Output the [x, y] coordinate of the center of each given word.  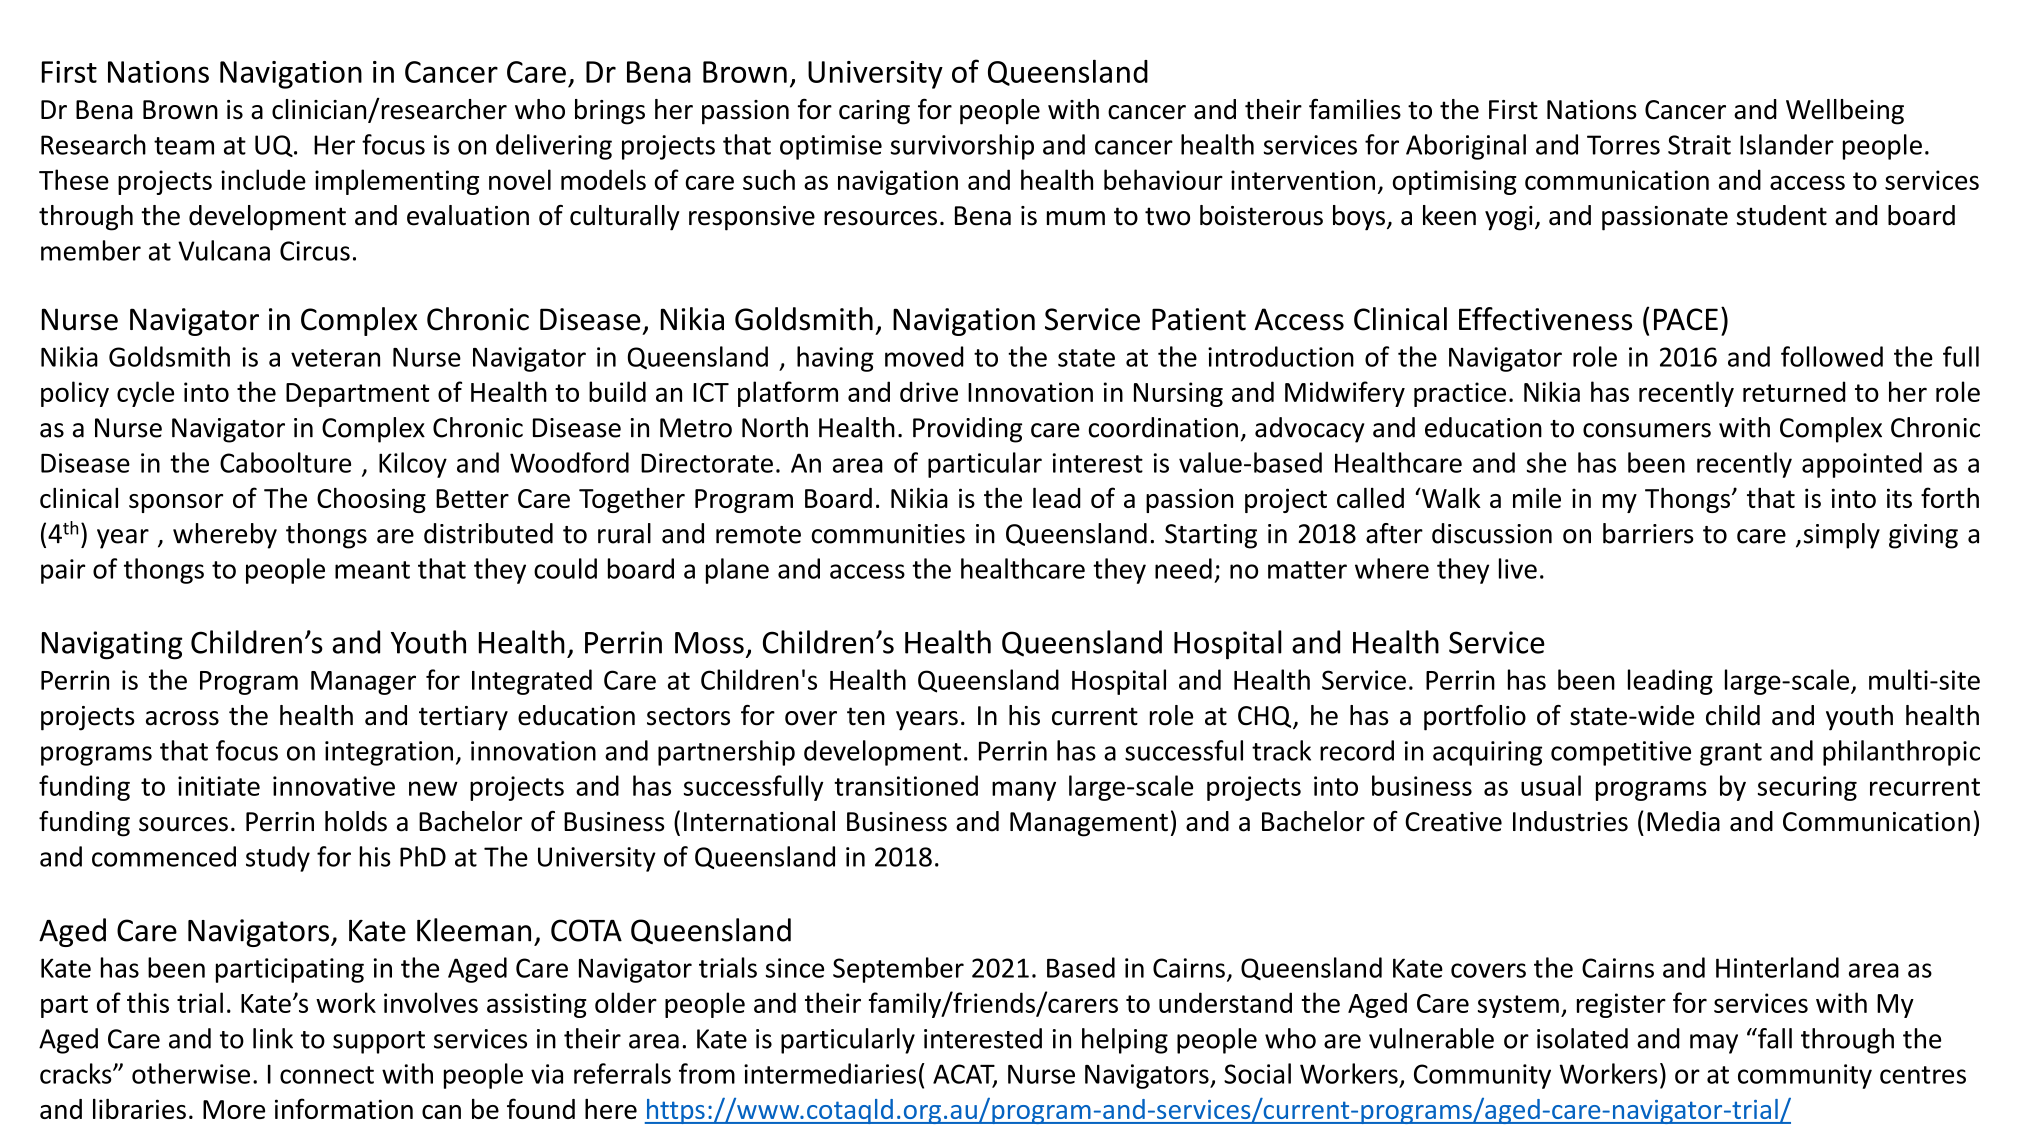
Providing [967, 430]
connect [327, 1075]
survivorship [962, 147]
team [184, 146]
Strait [1699, 145]
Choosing [371, 500]
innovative [334, 786]
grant [1731, 754]
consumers [1647, 430]
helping [1125, 1041]
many [1024, 791]
